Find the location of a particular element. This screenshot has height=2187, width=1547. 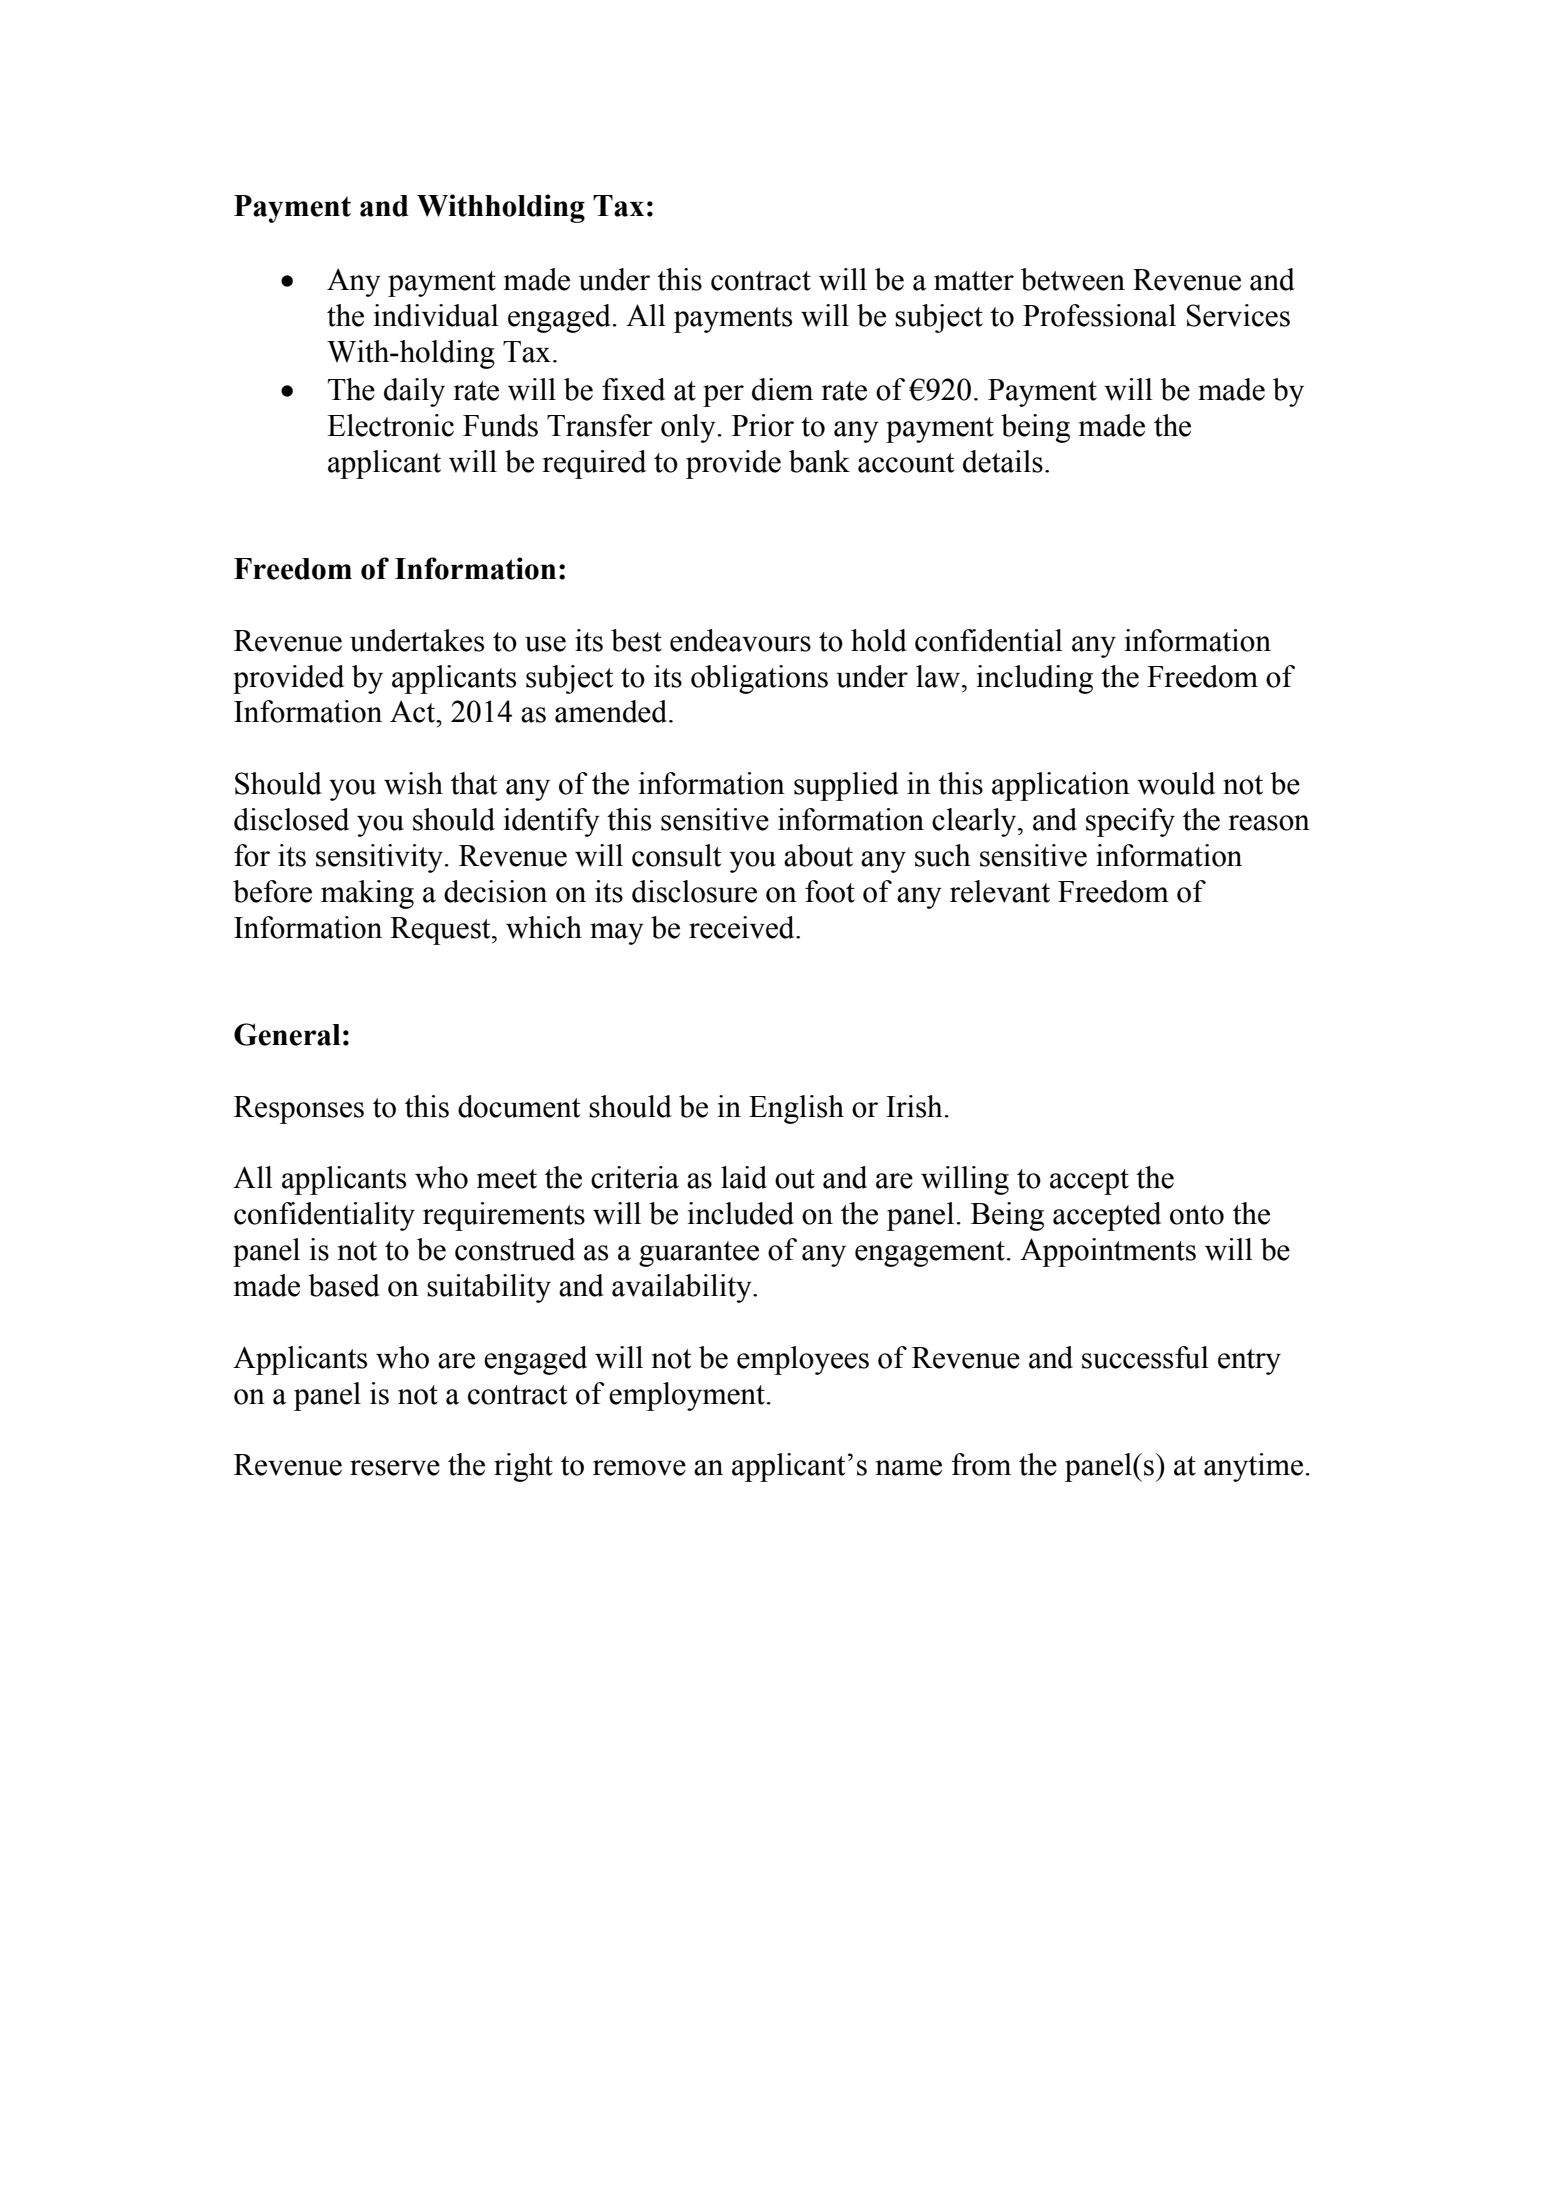

diem is located at coordinates (782, 389).
